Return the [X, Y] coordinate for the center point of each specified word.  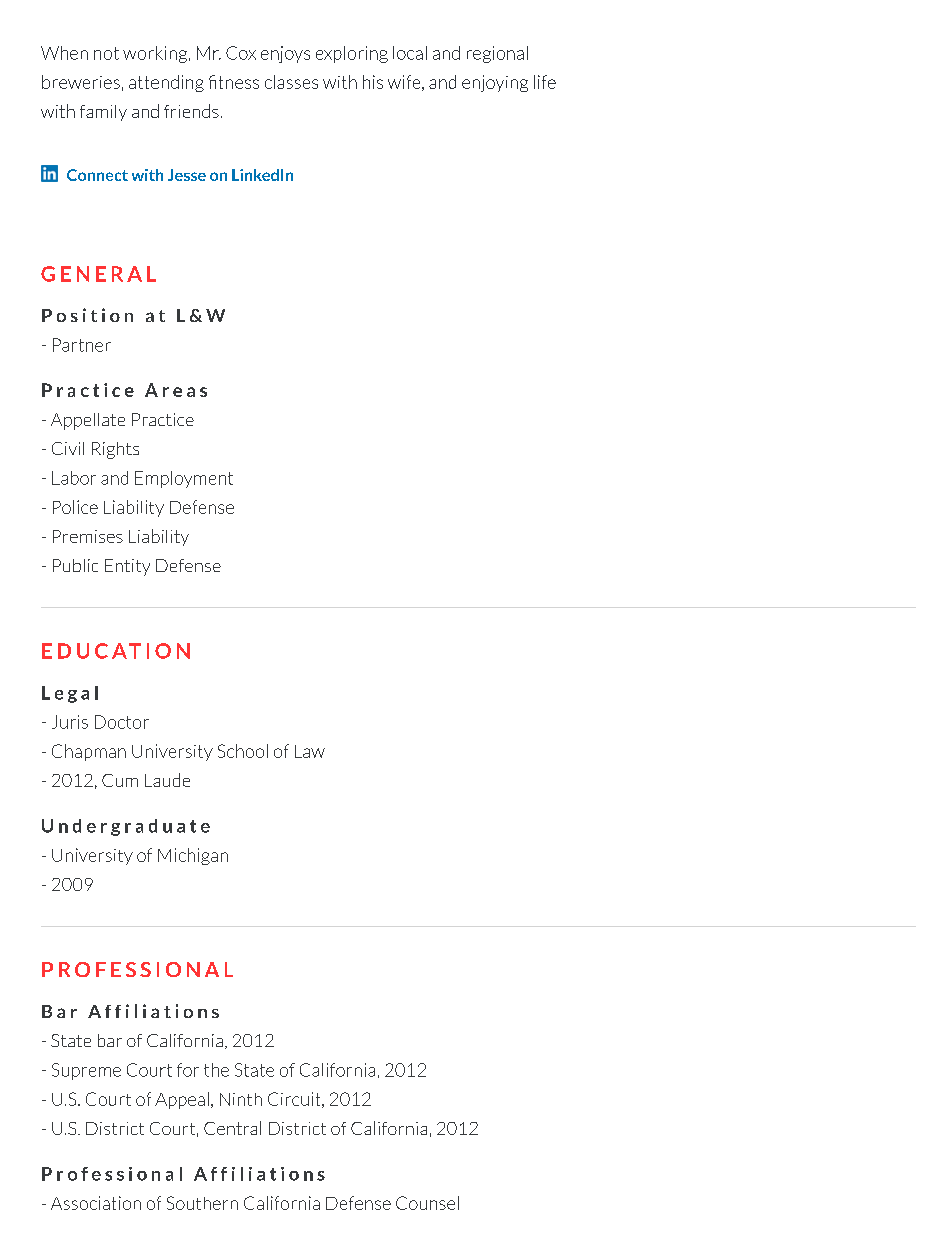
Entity [127, 567]
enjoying [495, 83]
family [103, 113]
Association [96, 1203]
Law [310, 751]
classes [291, 82]
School [243, 751]
